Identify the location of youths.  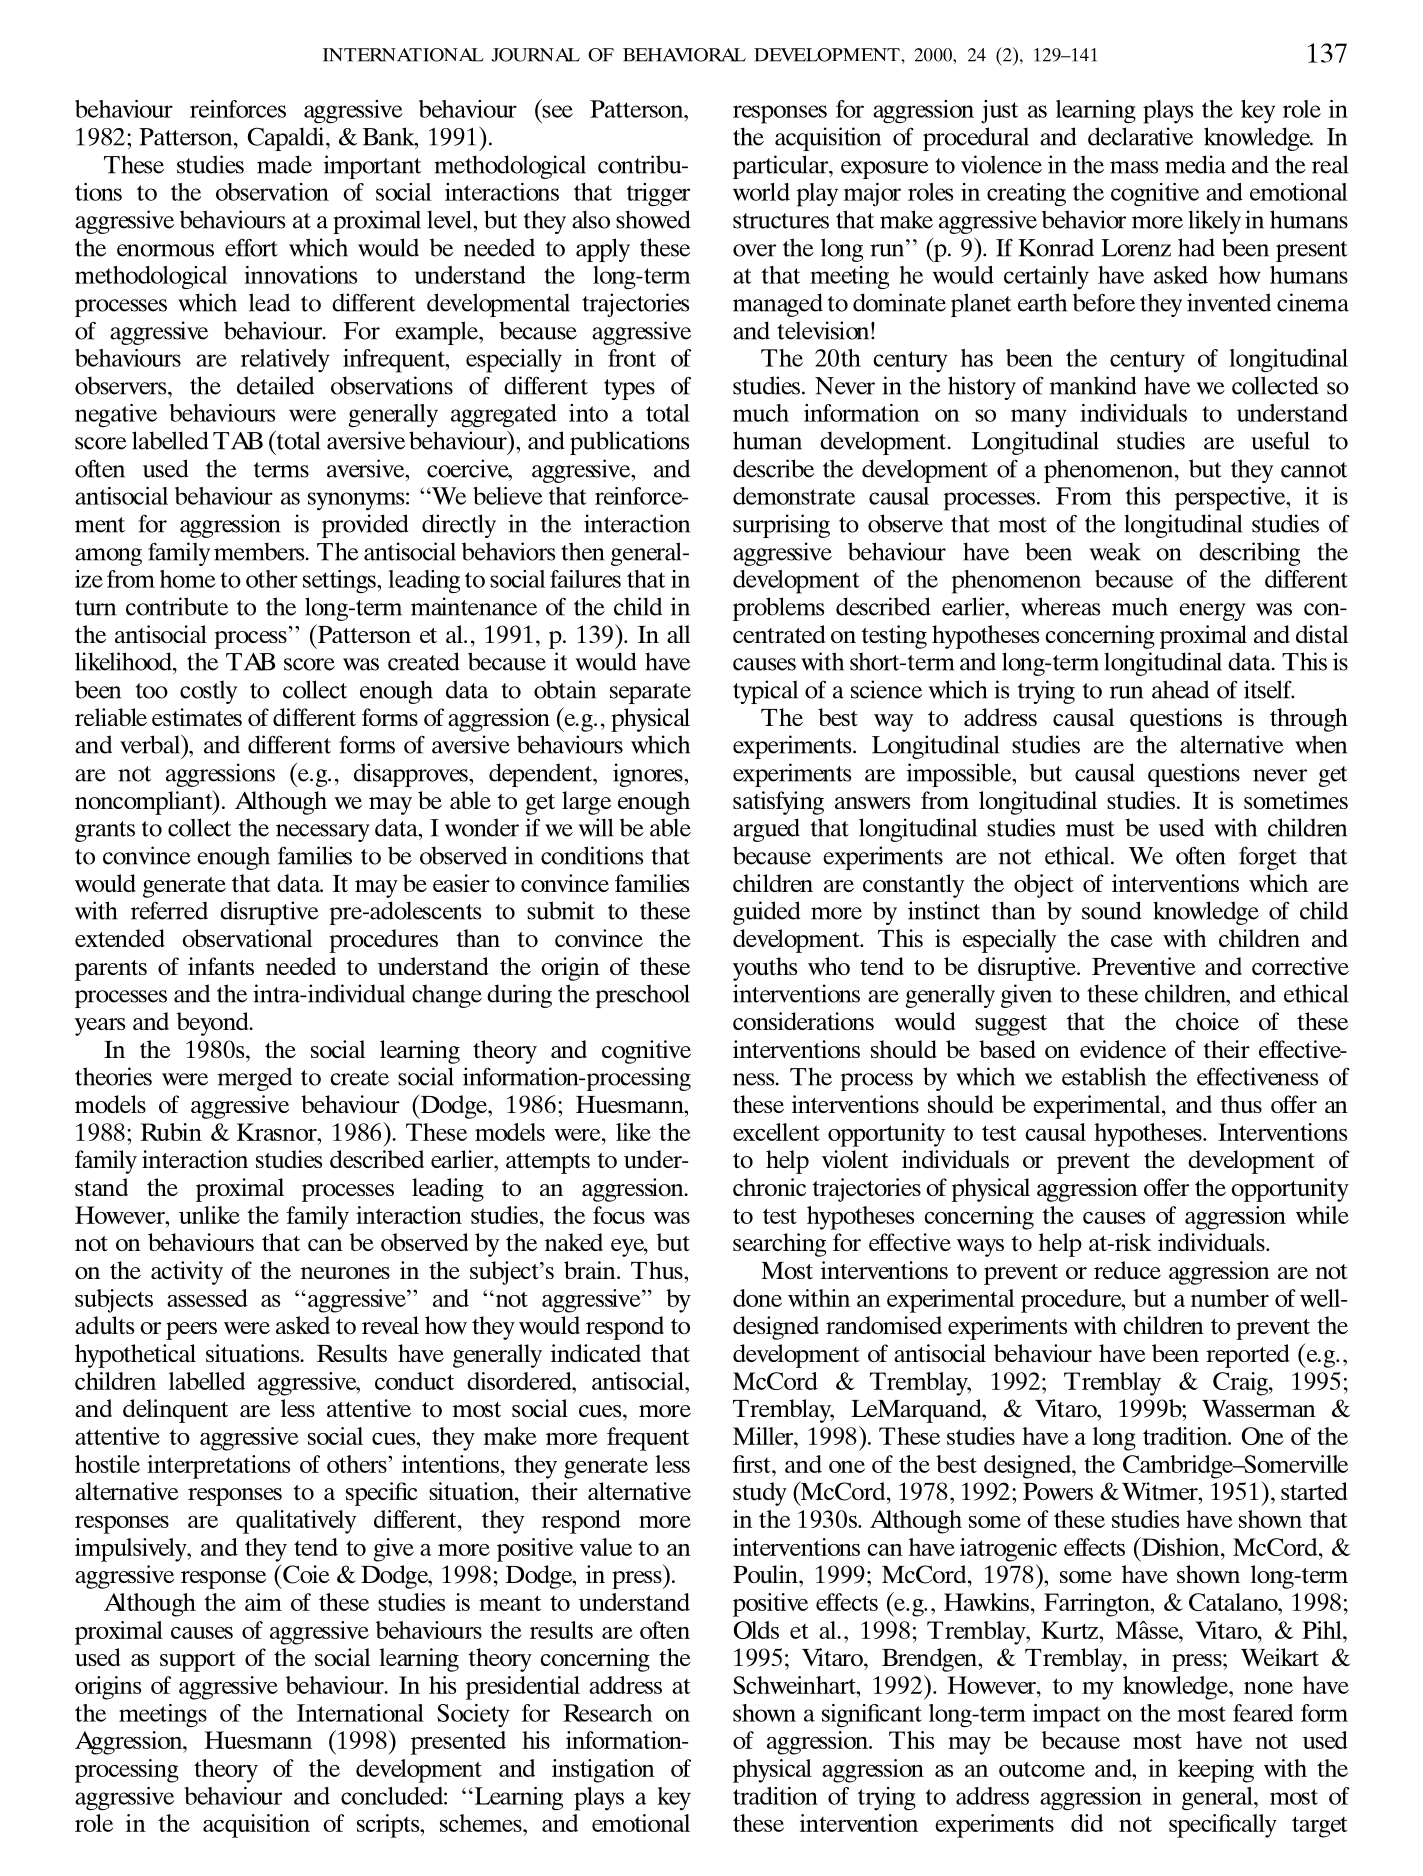
(765, 969).
